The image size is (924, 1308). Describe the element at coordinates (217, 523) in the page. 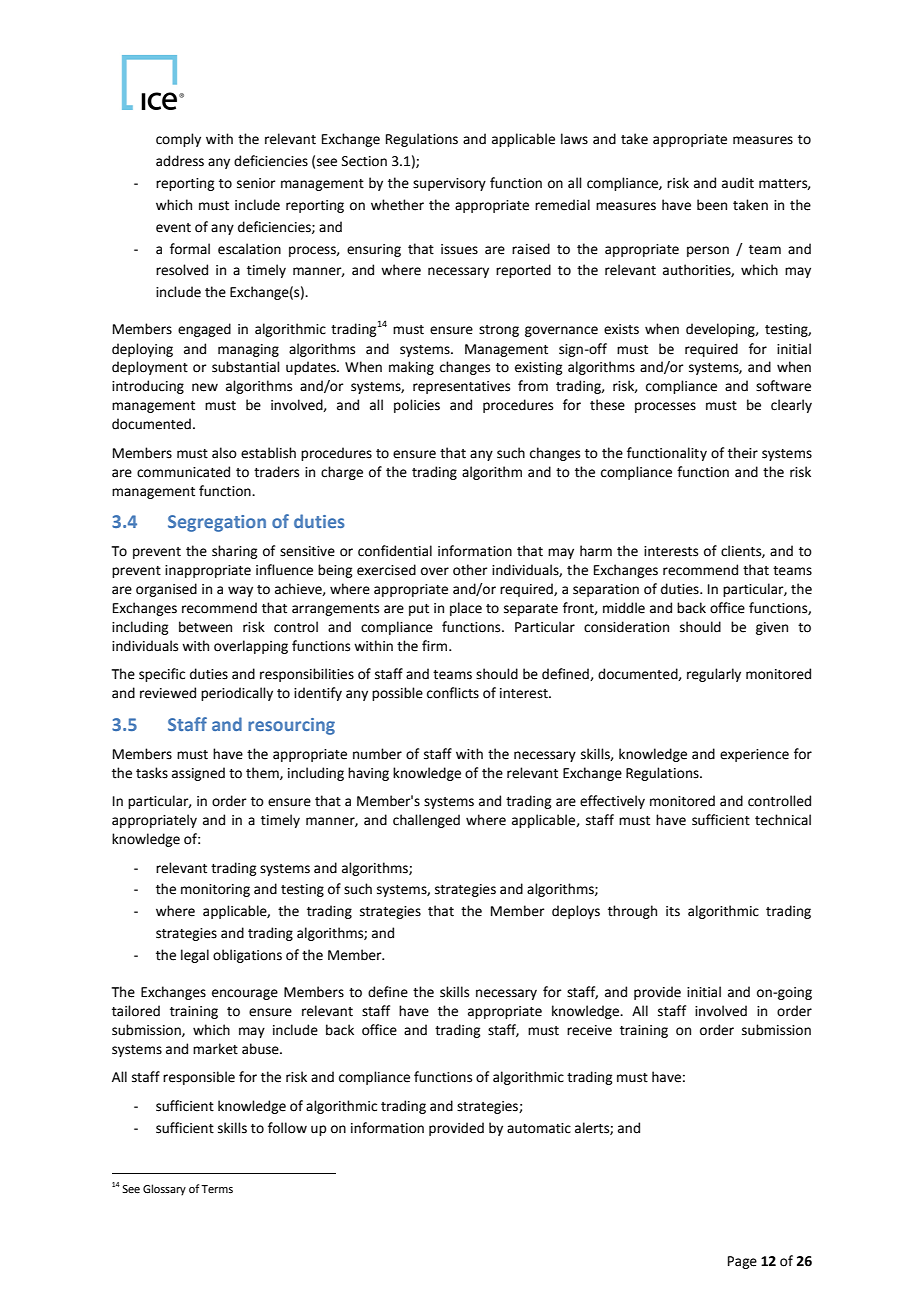

I see `Segregation` at that location.
